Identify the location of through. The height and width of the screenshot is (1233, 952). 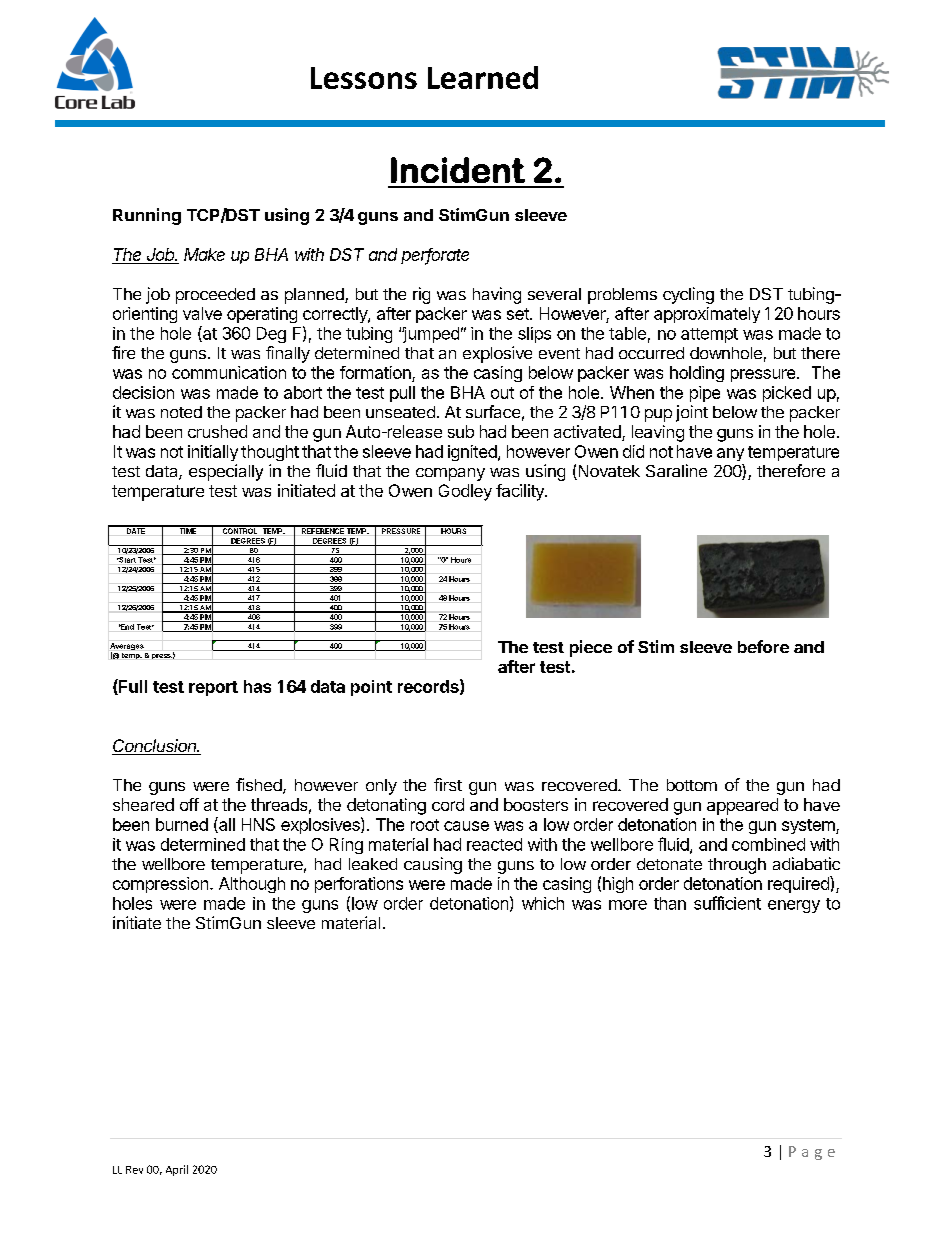
(737, 866).
